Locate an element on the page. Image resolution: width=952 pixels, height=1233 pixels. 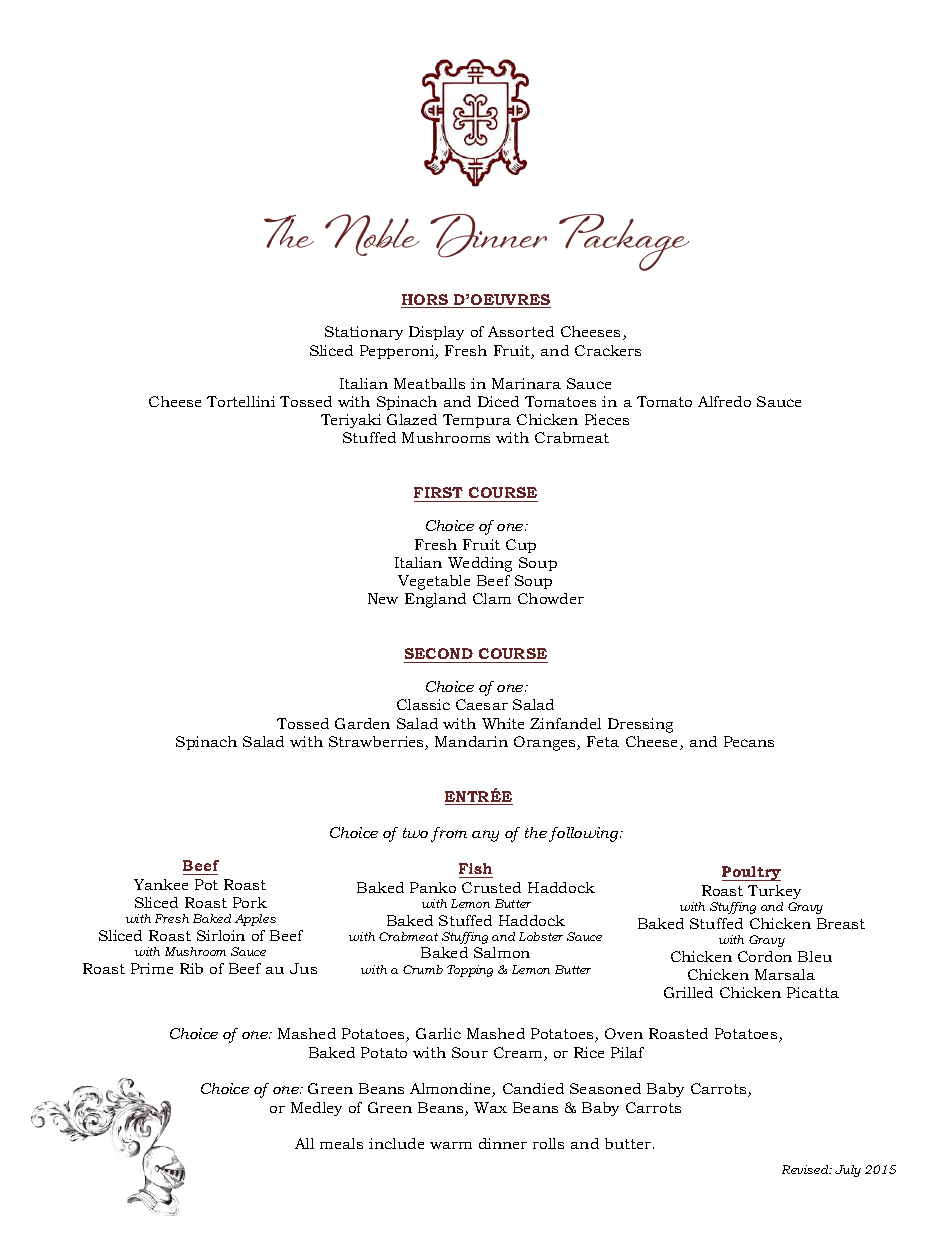
Cordon is located at coordinates (765, 956).
